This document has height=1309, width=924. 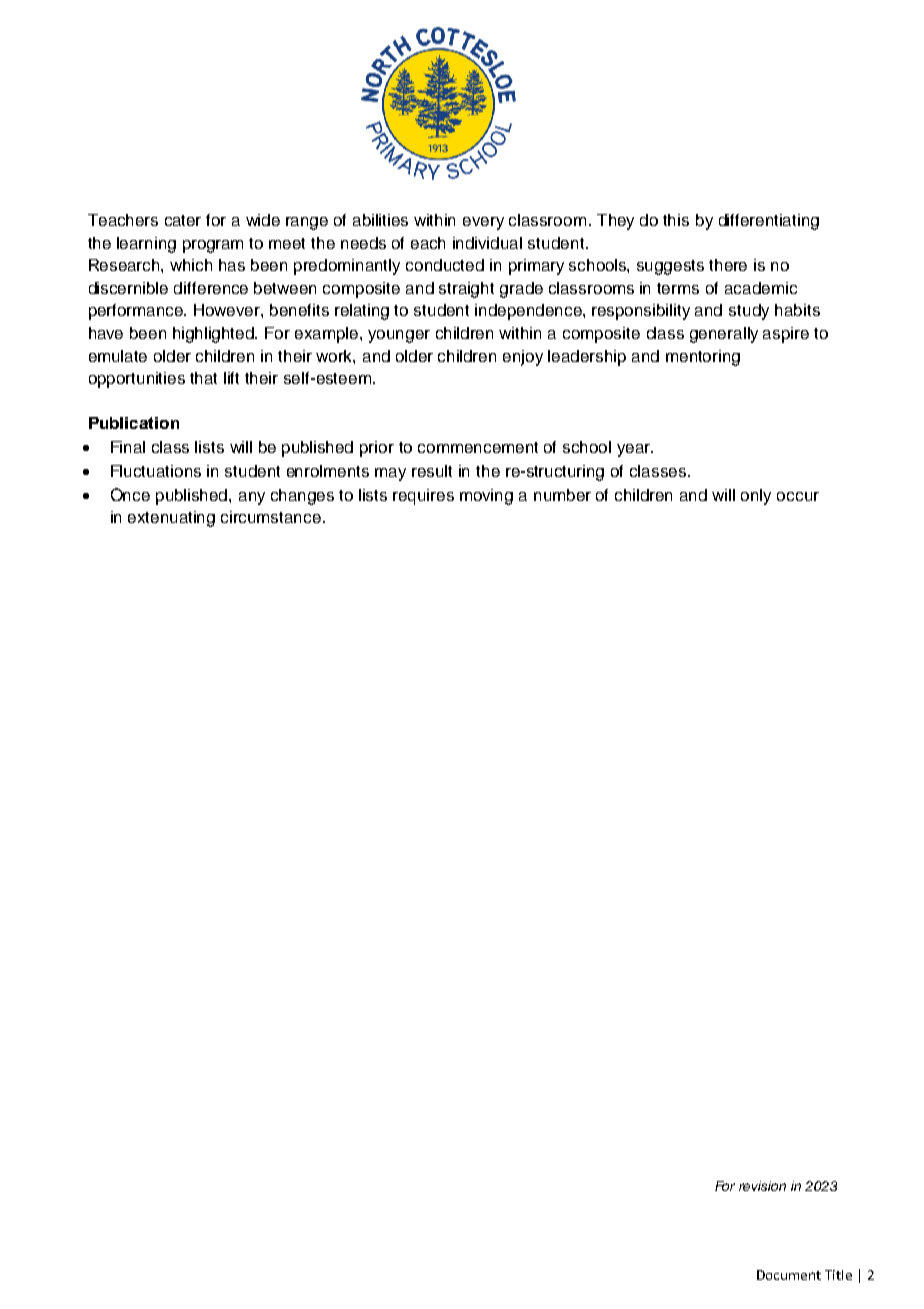 I want to click on there, so click(x=728, y=265).
